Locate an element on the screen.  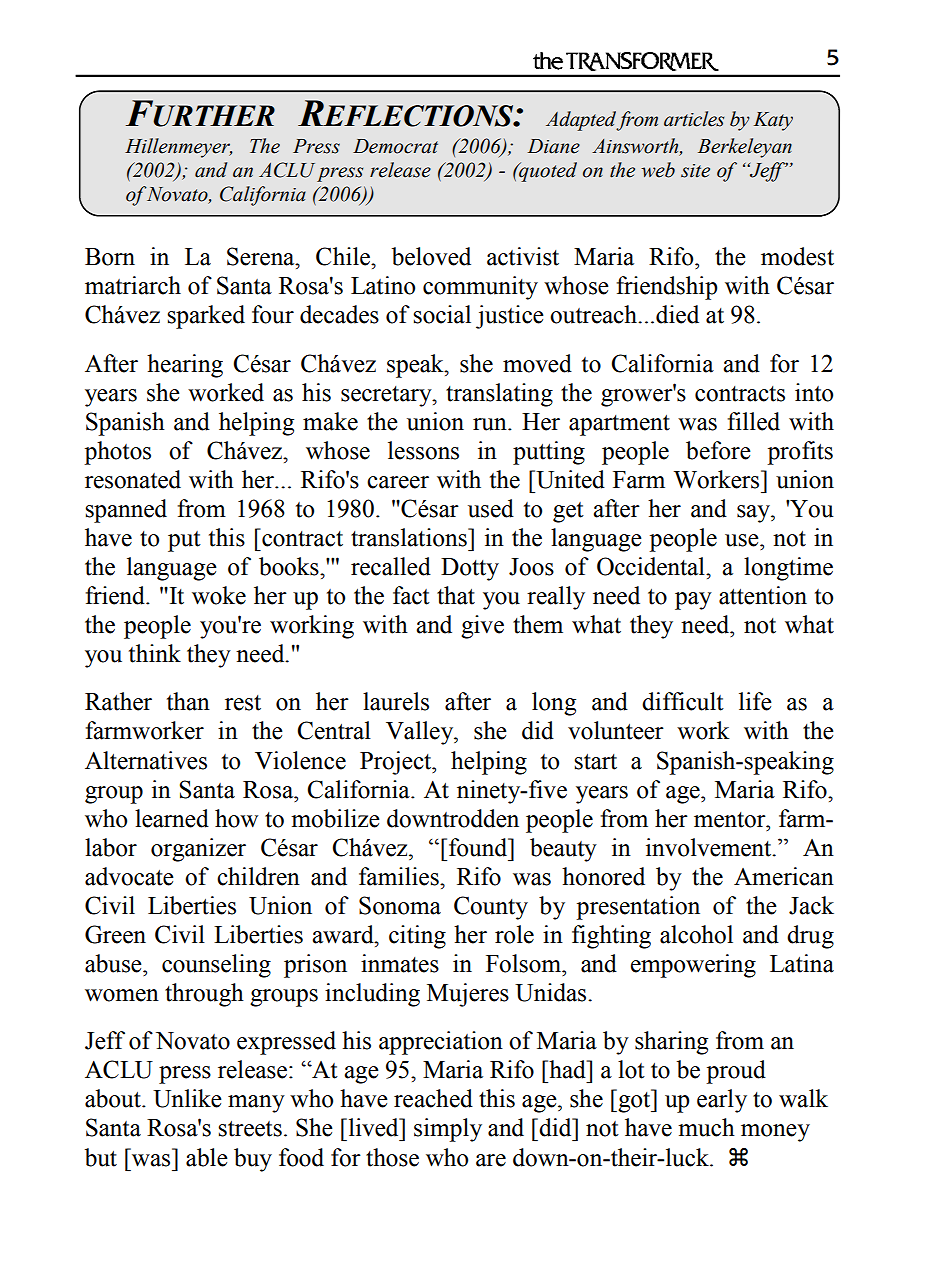
mentor is located at coordinates (731, 820).
